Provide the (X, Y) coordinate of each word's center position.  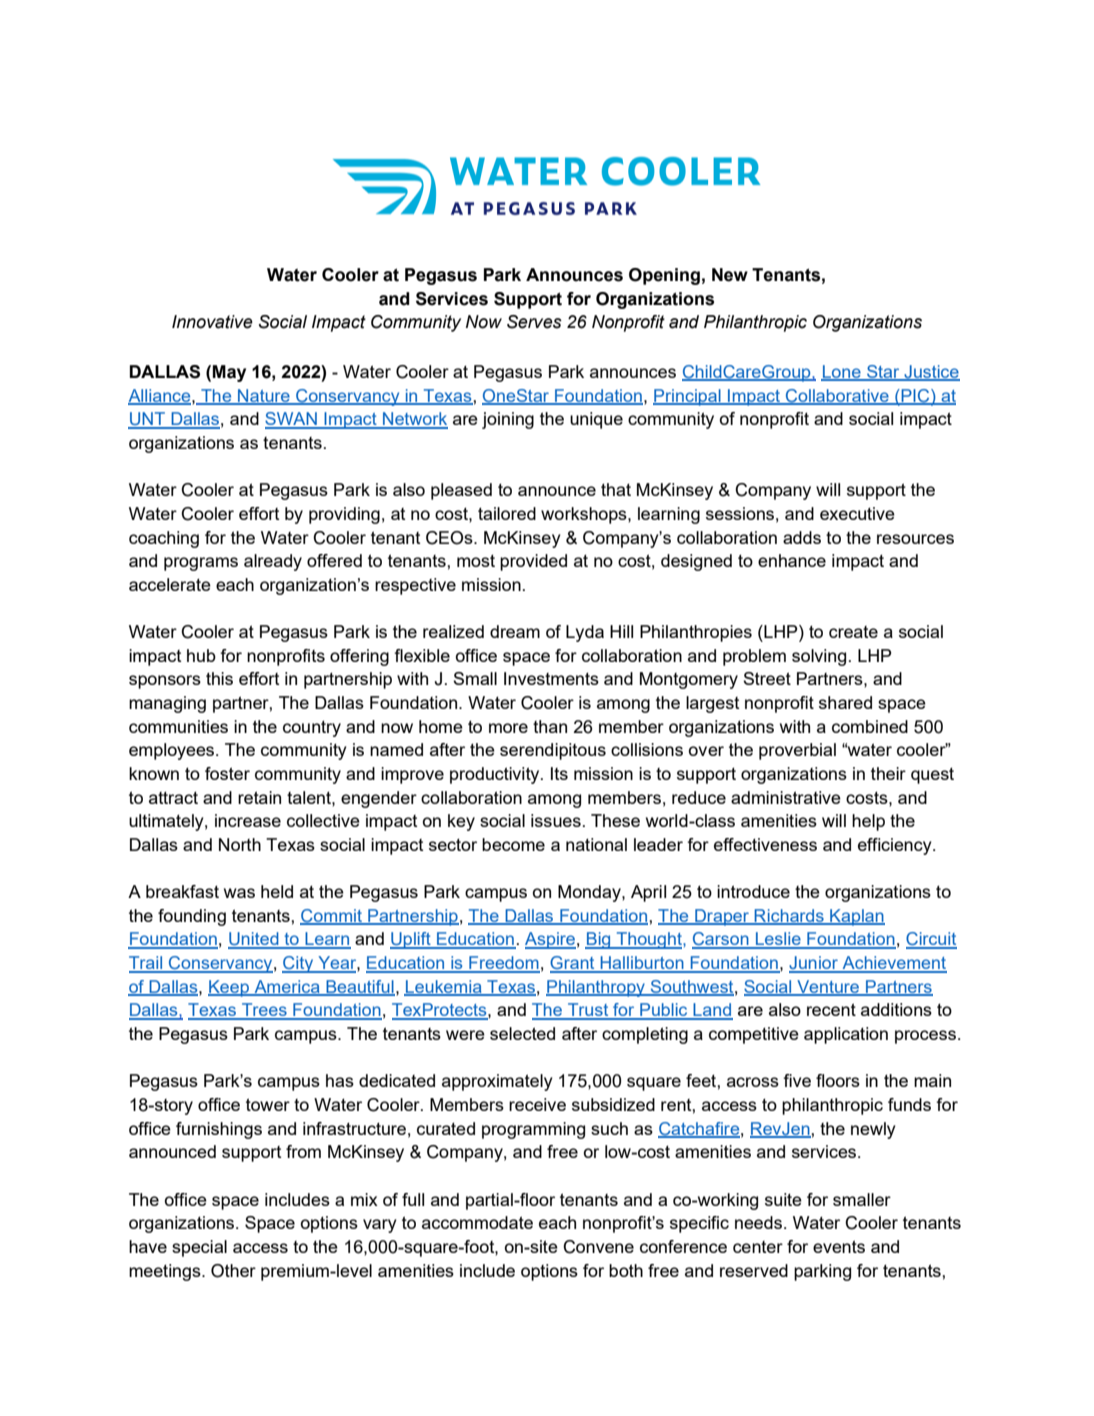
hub (201, 655)
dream (515, 631)
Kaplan (856, 917)
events (839, 1246)
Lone (842, 373)
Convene (598, 1247)
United (254, 940)
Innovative (212, 322)
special (199, 1248)
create (853, 632)
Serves (534, 322)
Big (599, 940)
